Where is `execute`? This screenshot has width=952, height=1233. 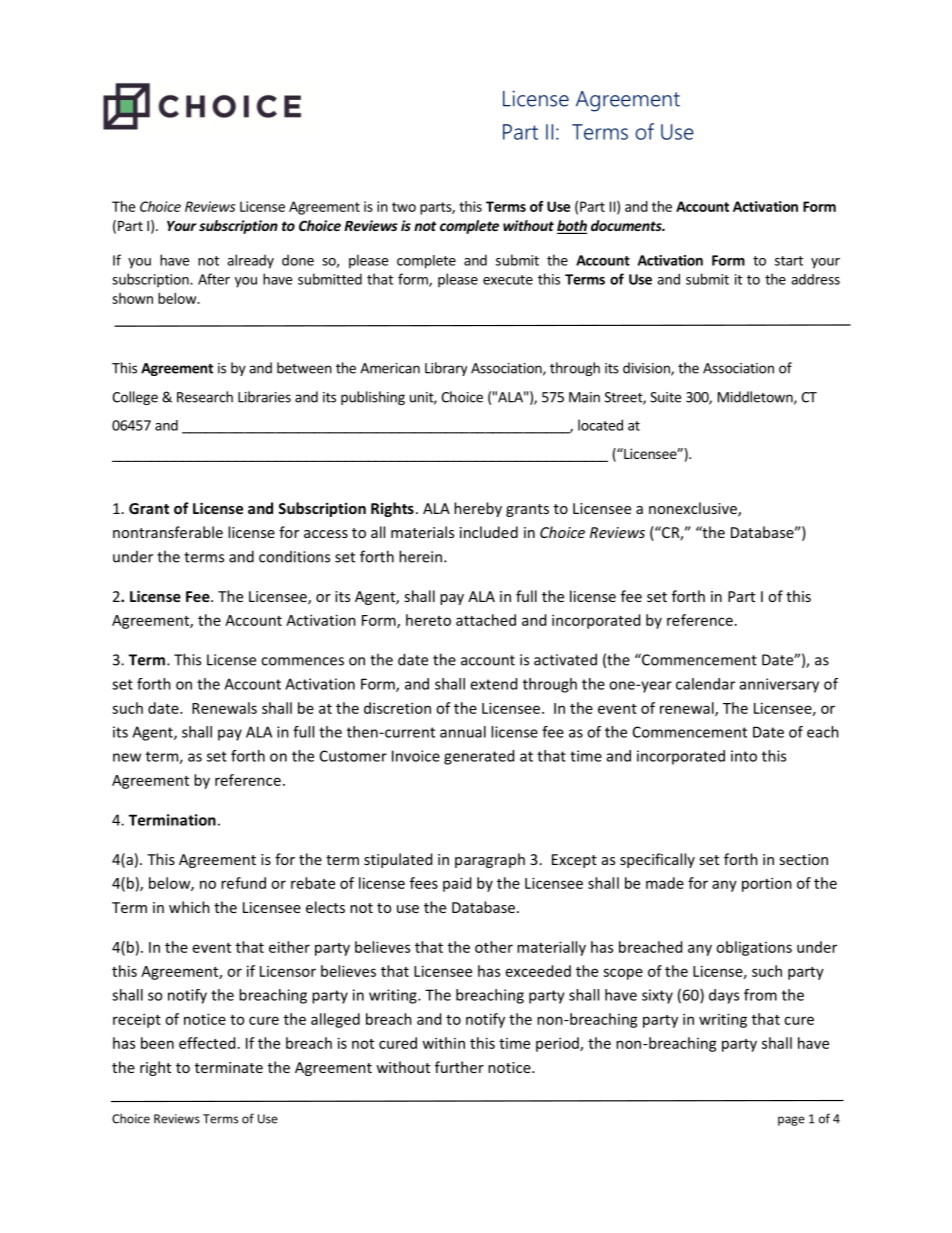
execute is located at coordinates (508, 280).
